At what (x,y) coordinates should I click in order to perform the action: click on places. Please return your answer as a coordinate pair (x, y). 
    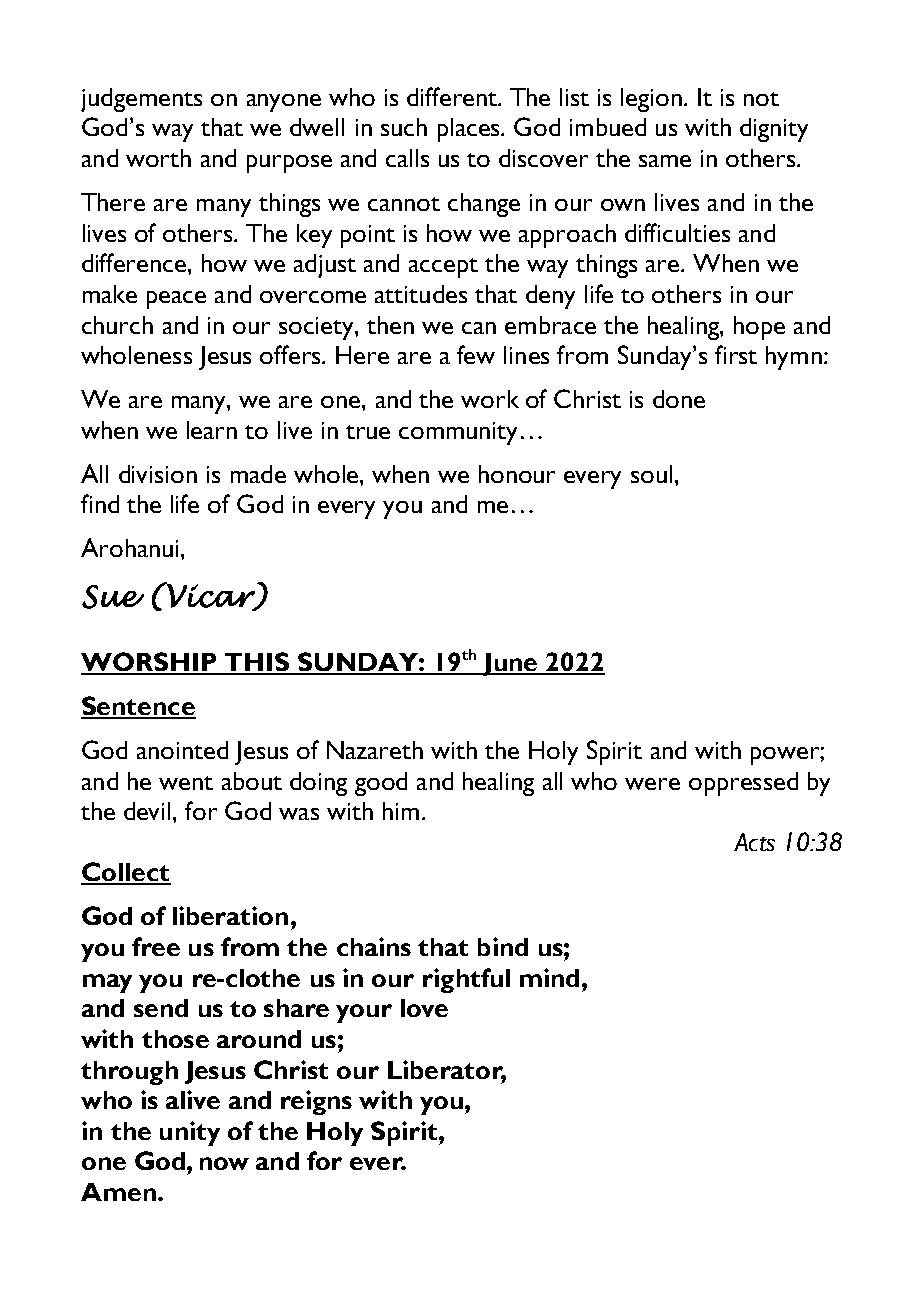
    Looking at the image, I should click on (470, 130).
